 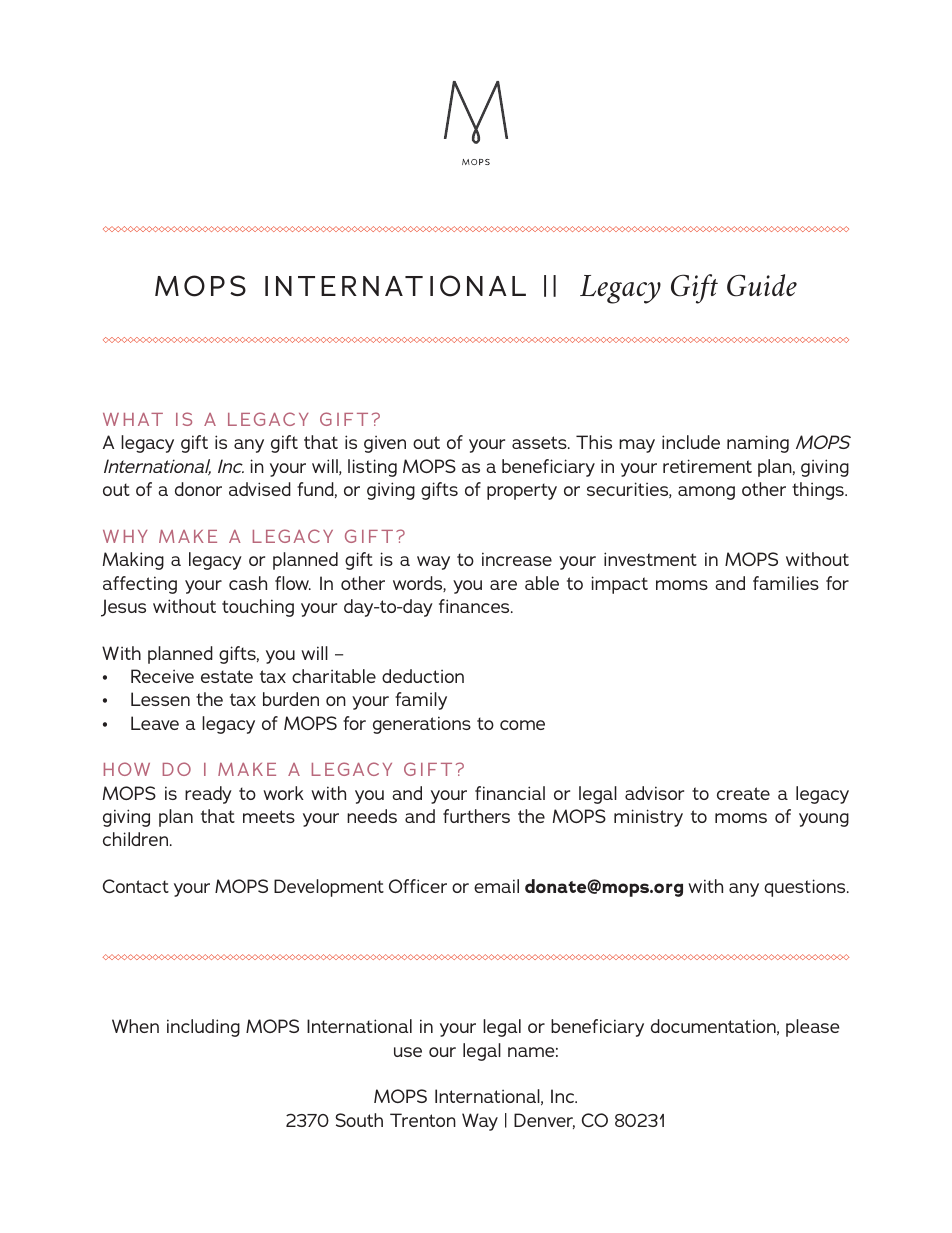 I want to click on including, so click(x=203, y=1028).
